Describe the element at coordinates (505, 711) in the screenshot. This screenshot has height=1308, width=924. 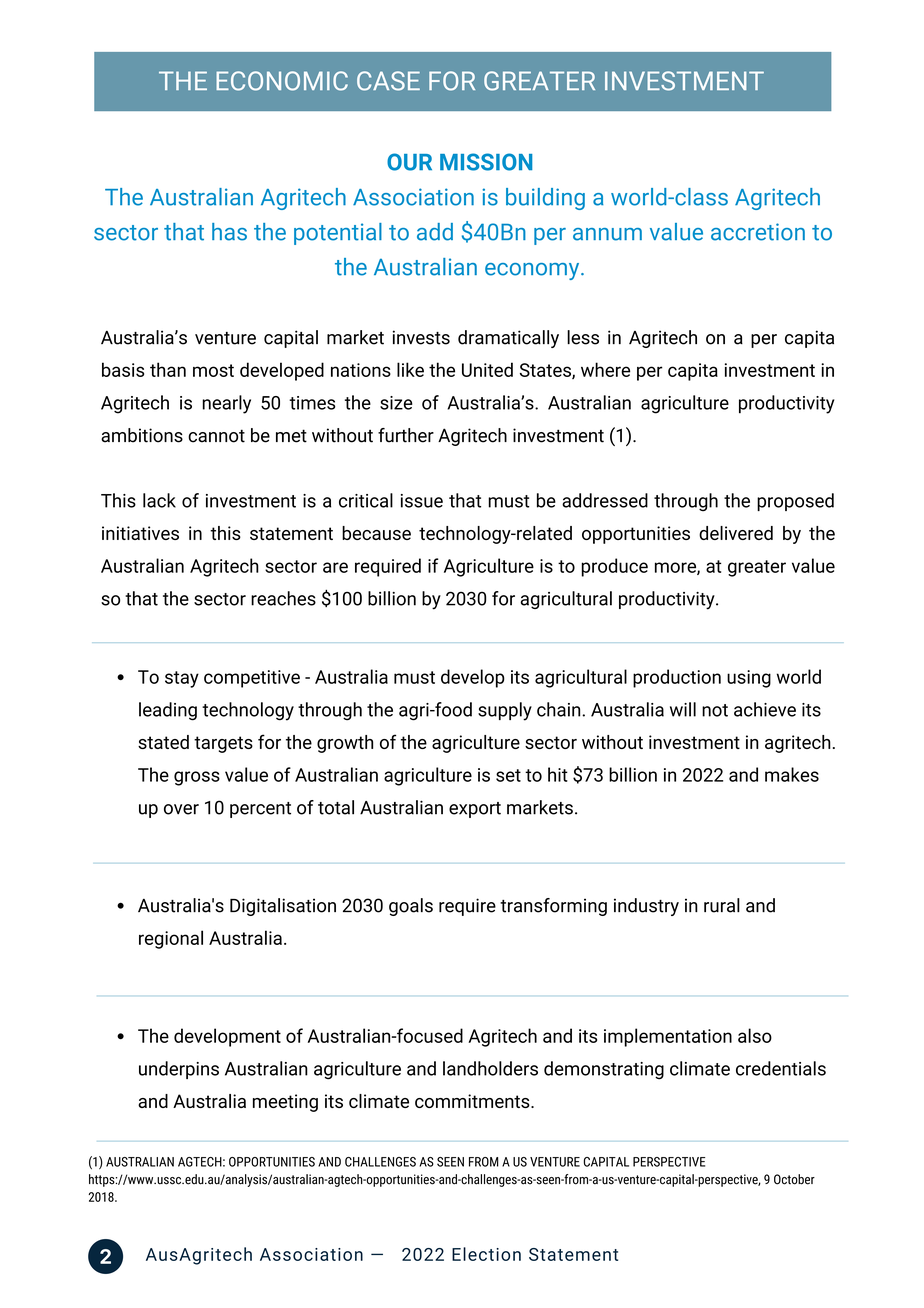
I see `supply` at that location.
